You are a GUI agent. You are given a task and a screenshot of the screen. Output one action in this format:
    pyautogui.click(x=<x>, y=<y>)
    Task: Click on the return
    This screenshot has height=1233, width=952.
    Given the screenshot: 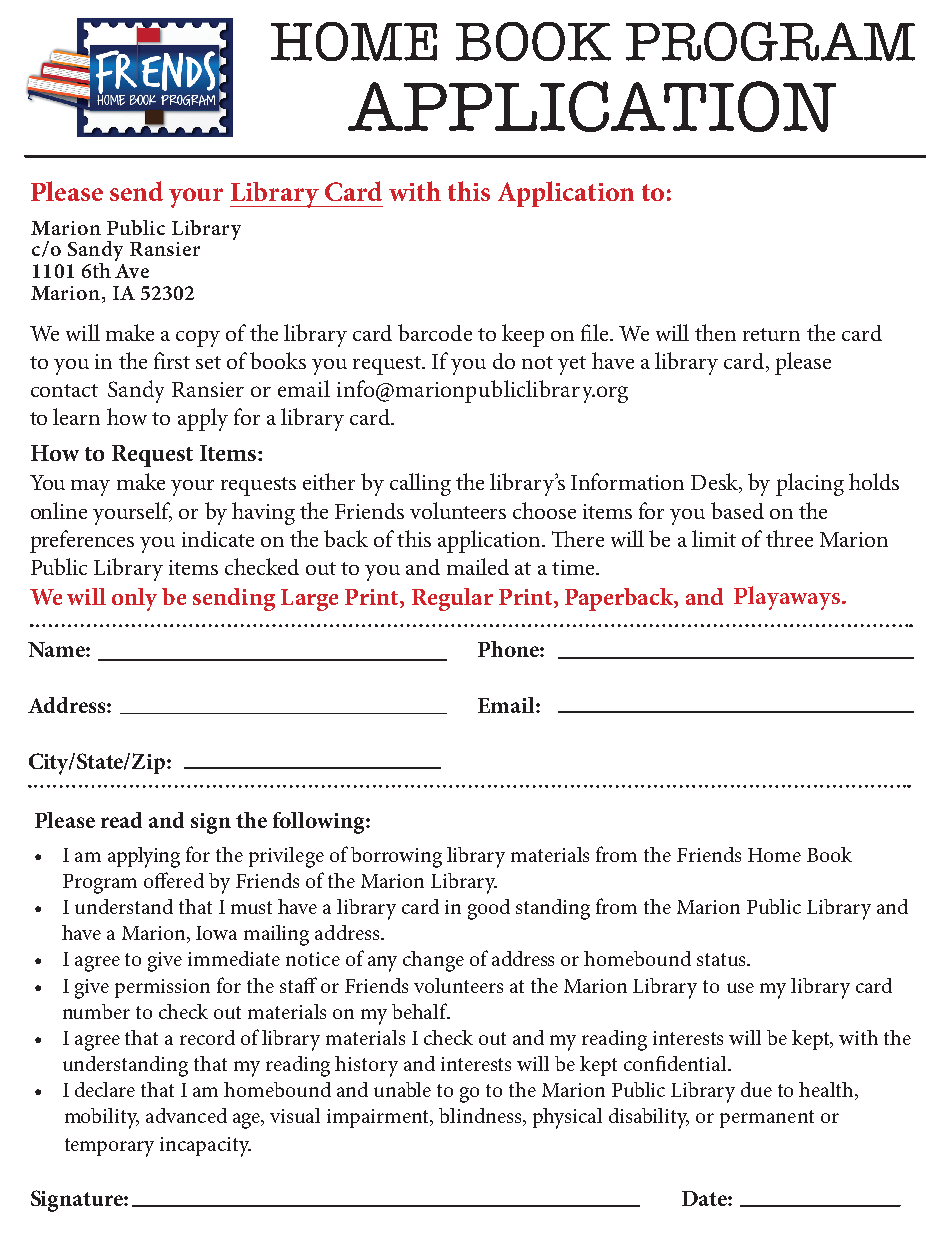 What is the action you would take?
    pyautogui.click(x=771, y=334)
